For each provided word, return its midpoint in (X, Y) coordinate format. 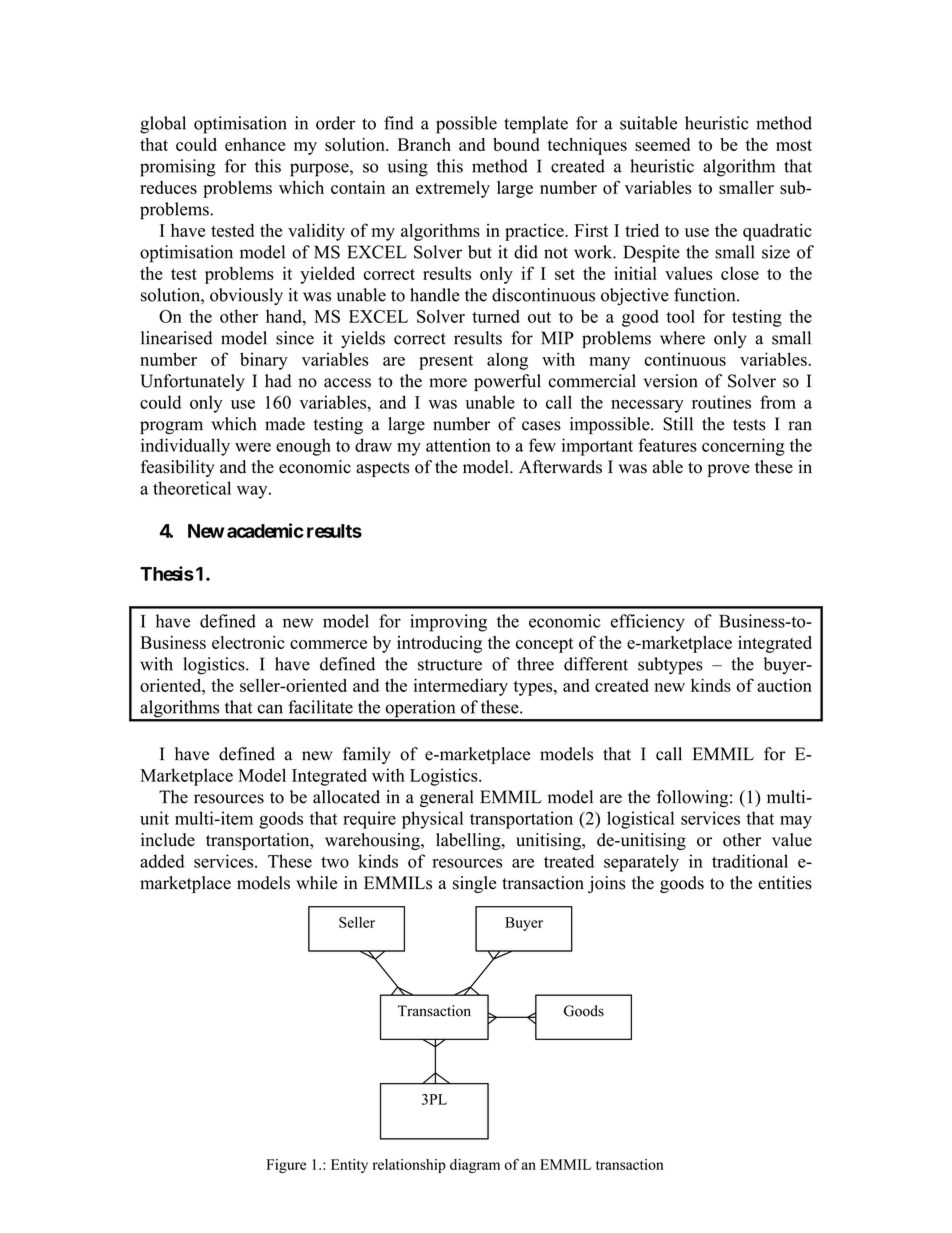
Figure (286, 1166)
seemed (662, 144)
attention (458, 445)
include (168, 840)
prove (728, 470)
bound (516, 144)
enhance (255, 144)
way (253, 492)
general (446, 798)
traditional (750, 861)
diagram (475, 1166)
